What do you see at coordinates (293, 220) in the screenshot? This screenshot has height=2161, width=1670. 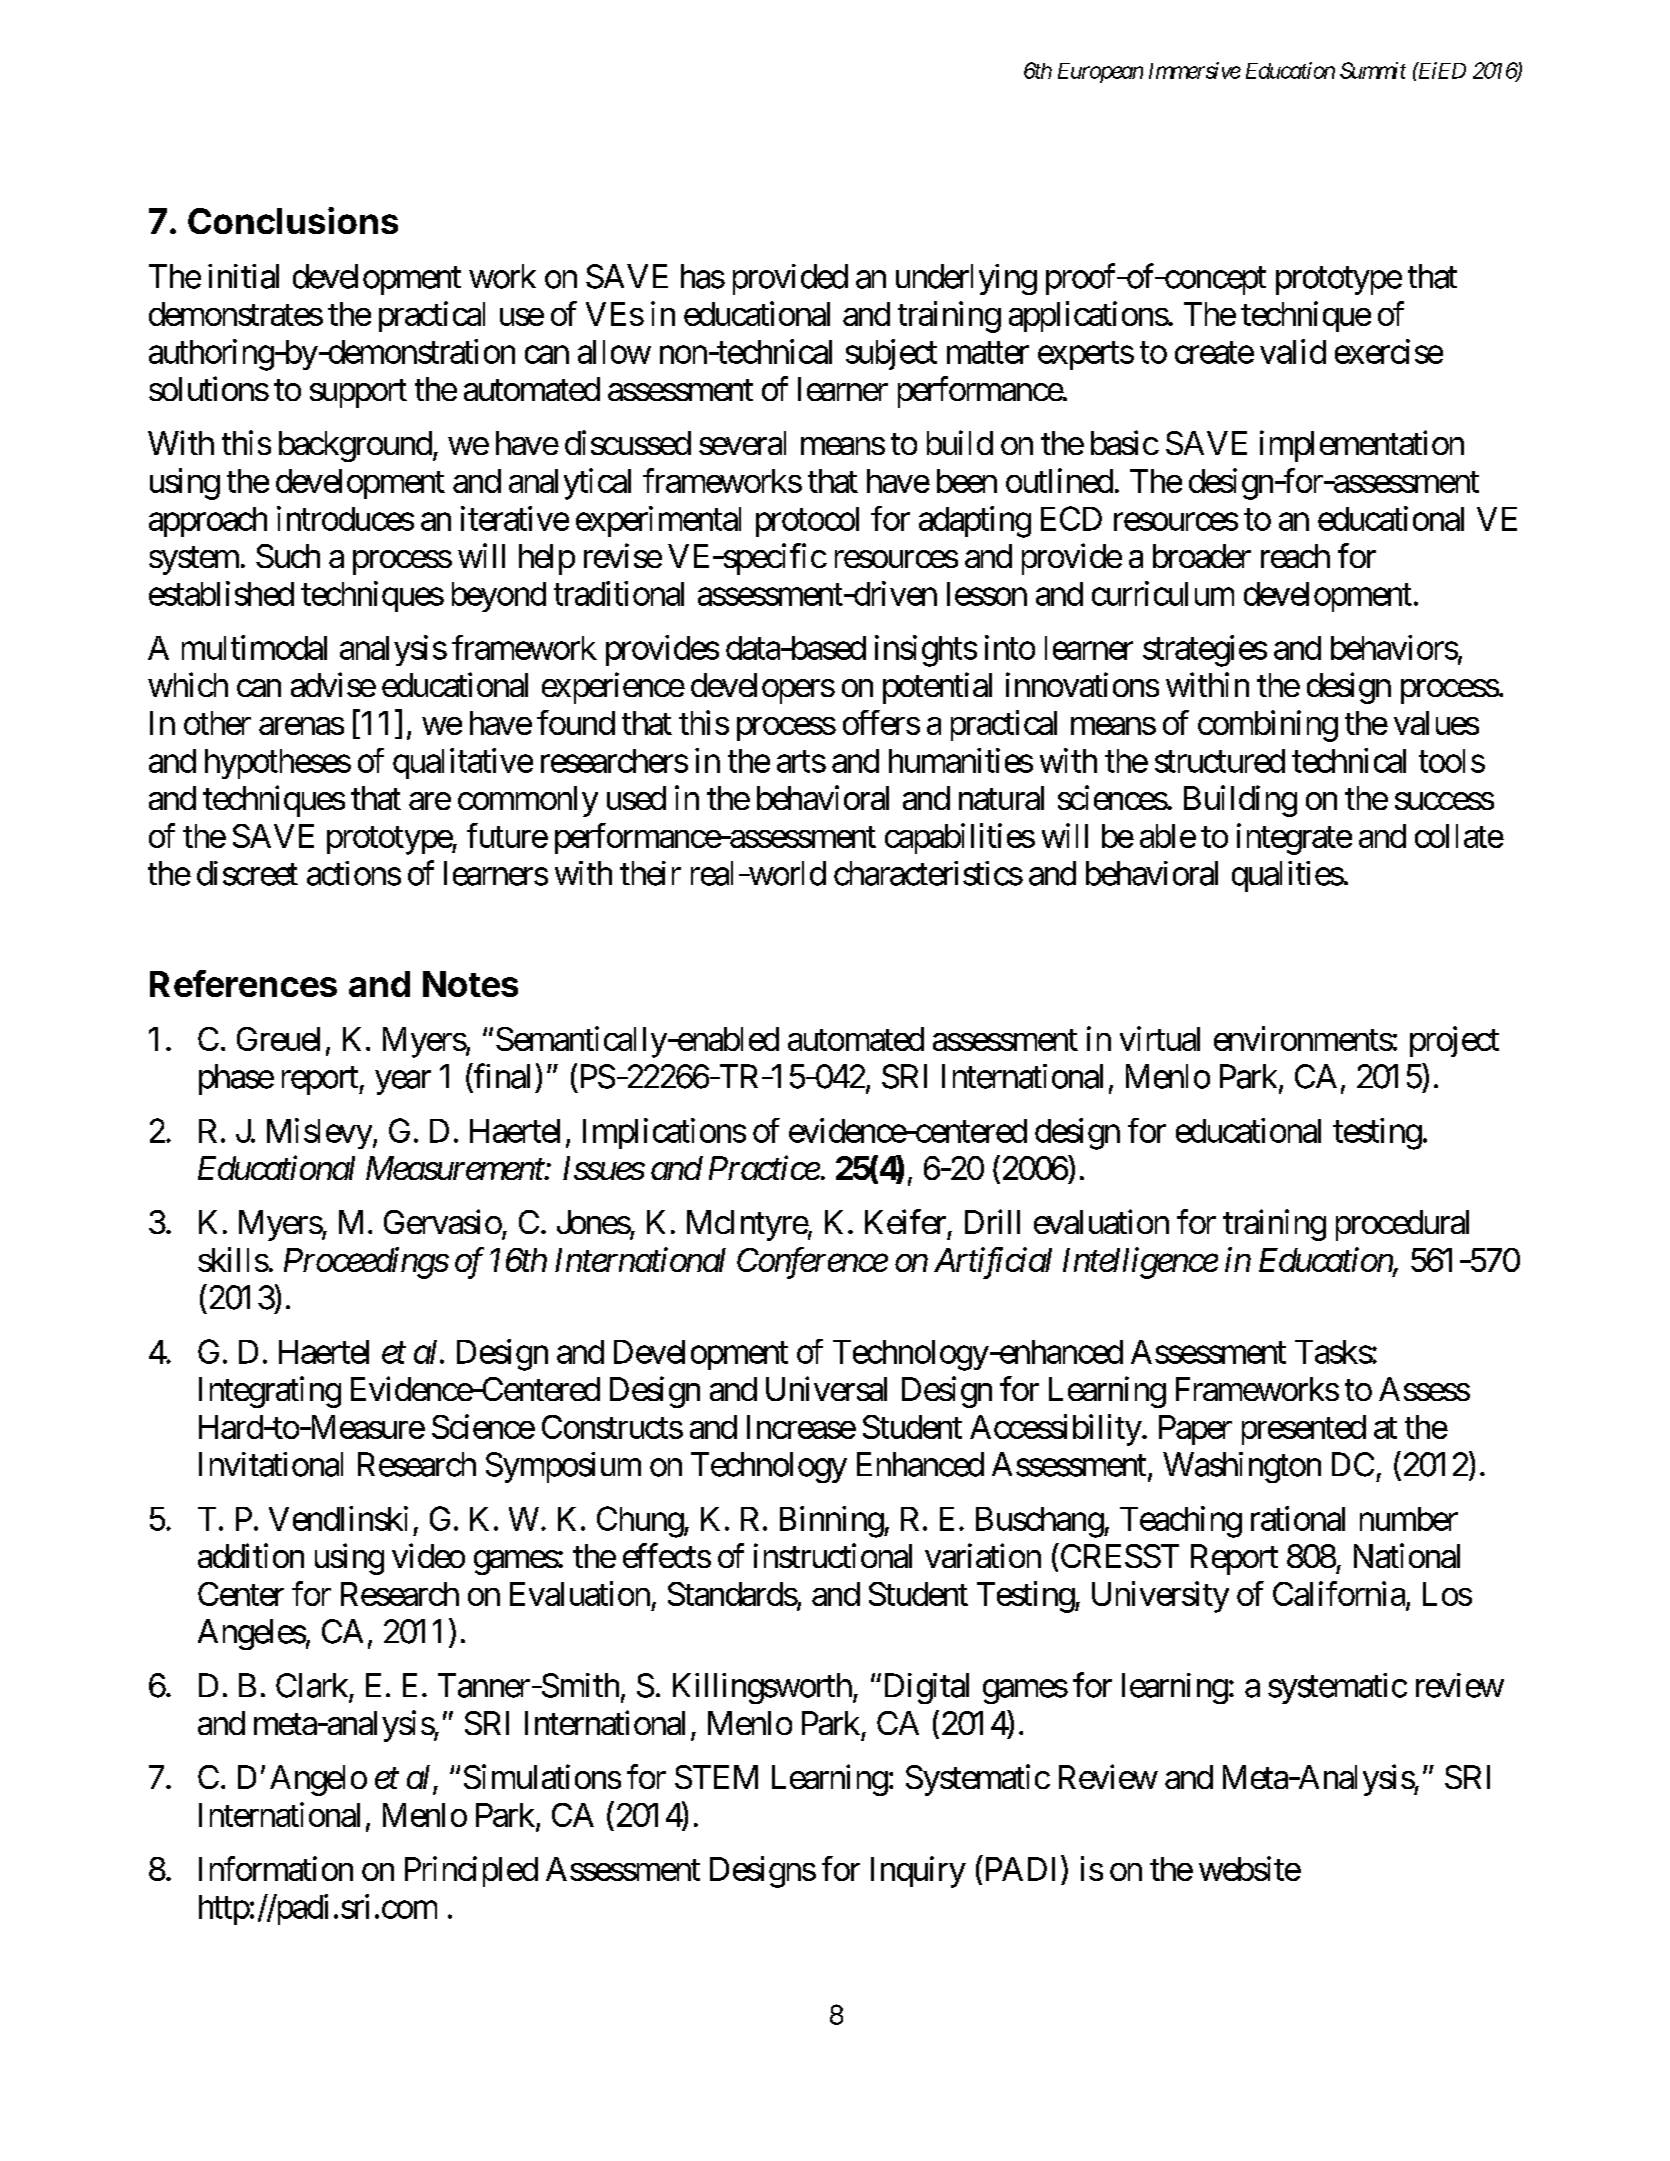 I see `Conclusions` at bounding box center [293, 220].
